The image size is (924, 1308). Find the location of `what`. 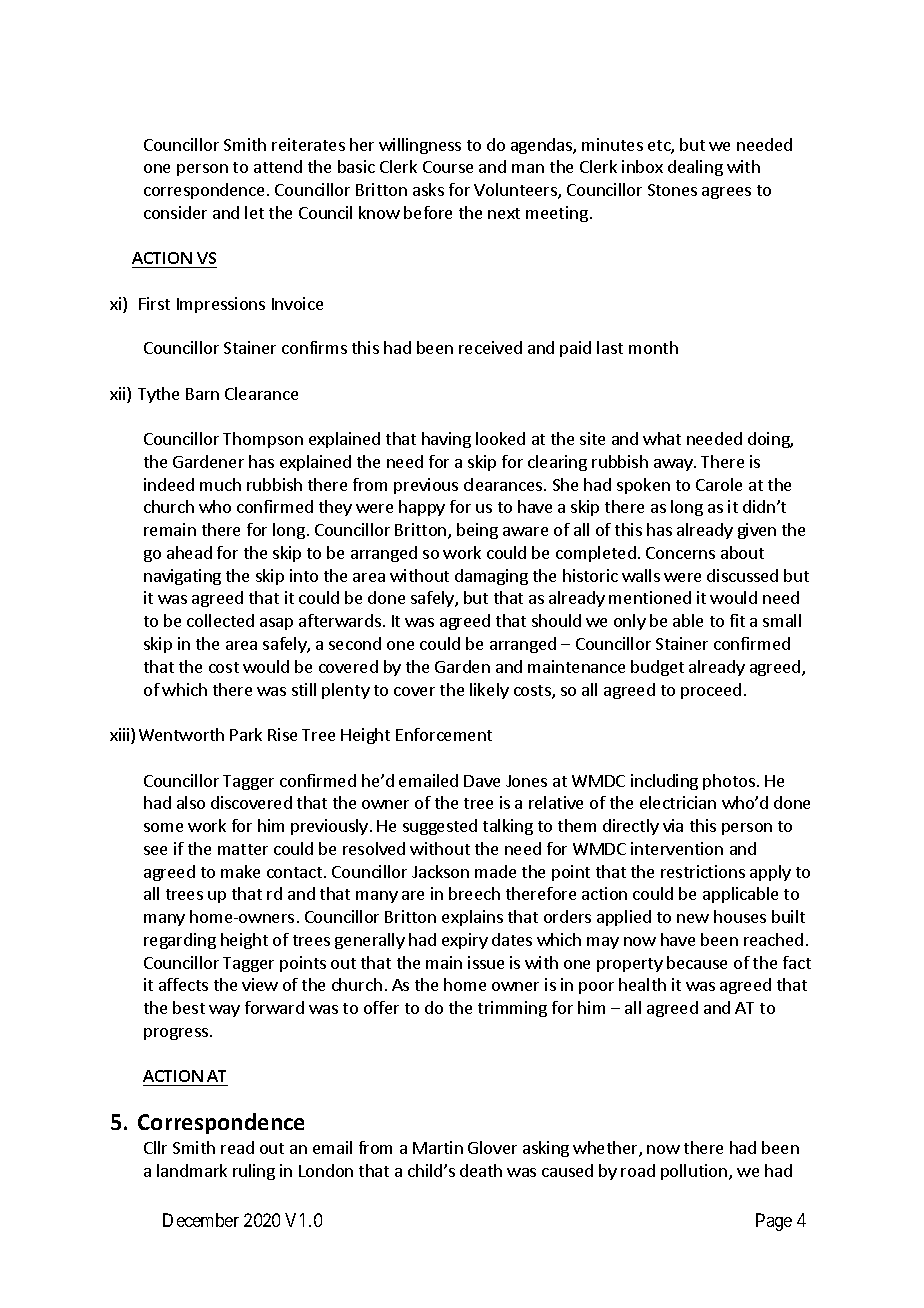

what is located at coordinates (662, 438).
